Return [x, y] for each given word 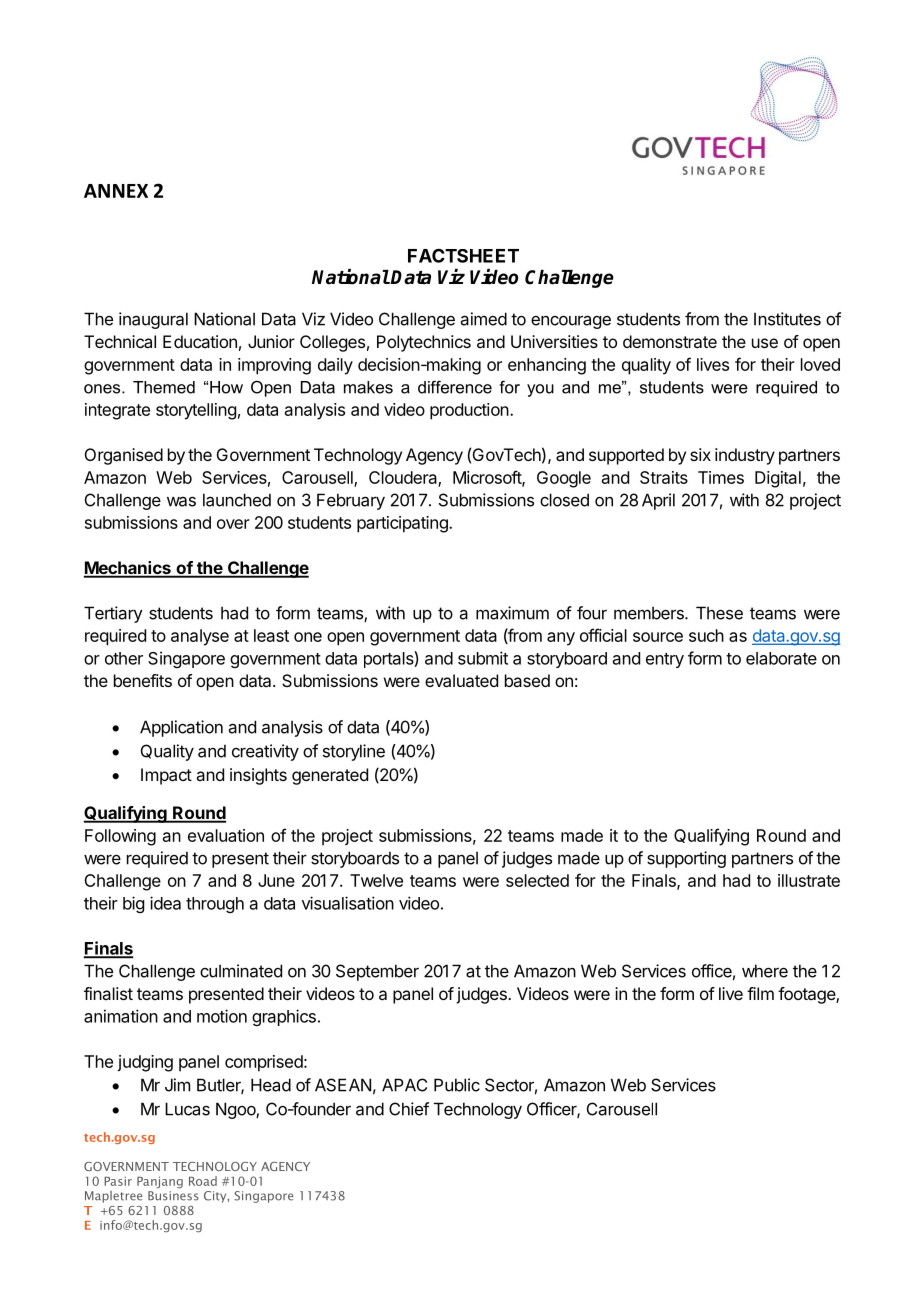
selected [537, 880]
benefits [143, 680]
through [215, 905]
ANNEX [116, 191]
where [765, 971]
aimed [484, 319]
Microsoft [488, 478]
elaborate [781, 658]
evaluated [461, 680]
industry [745, 456]
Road [203, 1181]
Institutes [787, 319]
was [181, 501]
